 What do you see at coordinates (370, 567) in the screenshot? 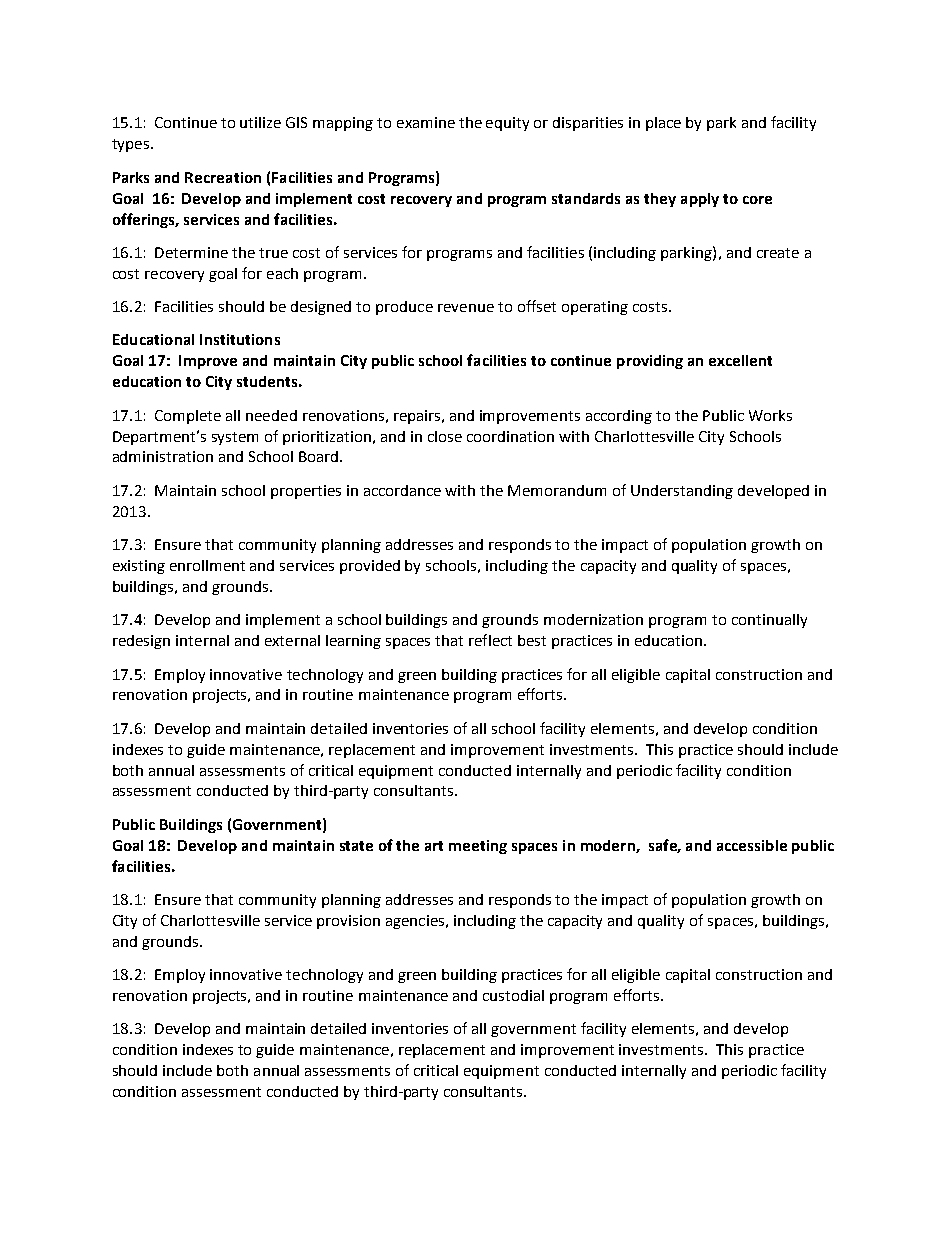
I see `provided` at bounding box center [370, 567].
